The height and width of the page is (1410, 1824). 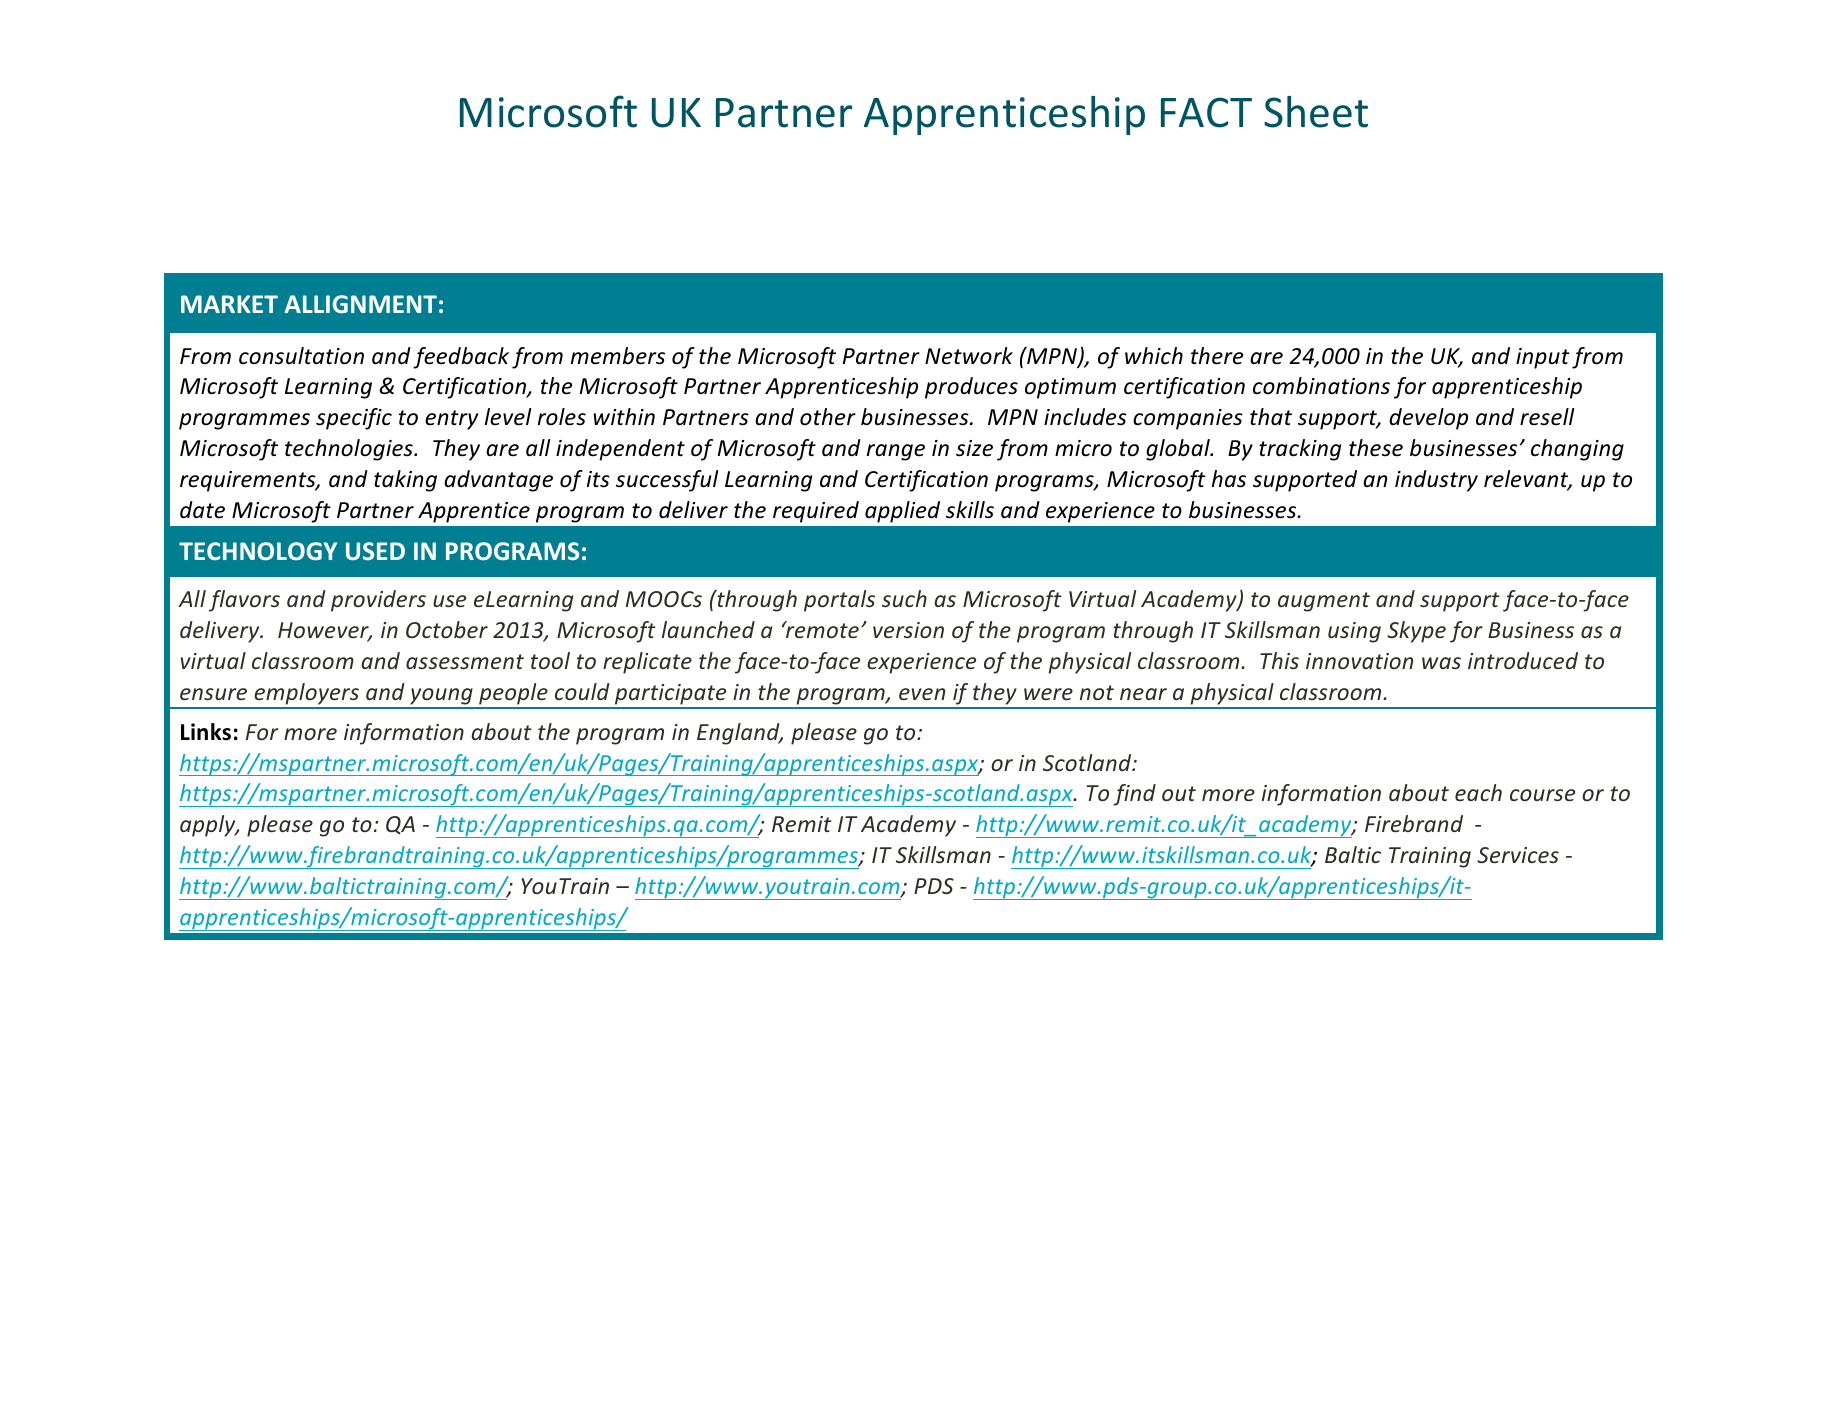 I want to click on Links, so click(x=206, y=732).
